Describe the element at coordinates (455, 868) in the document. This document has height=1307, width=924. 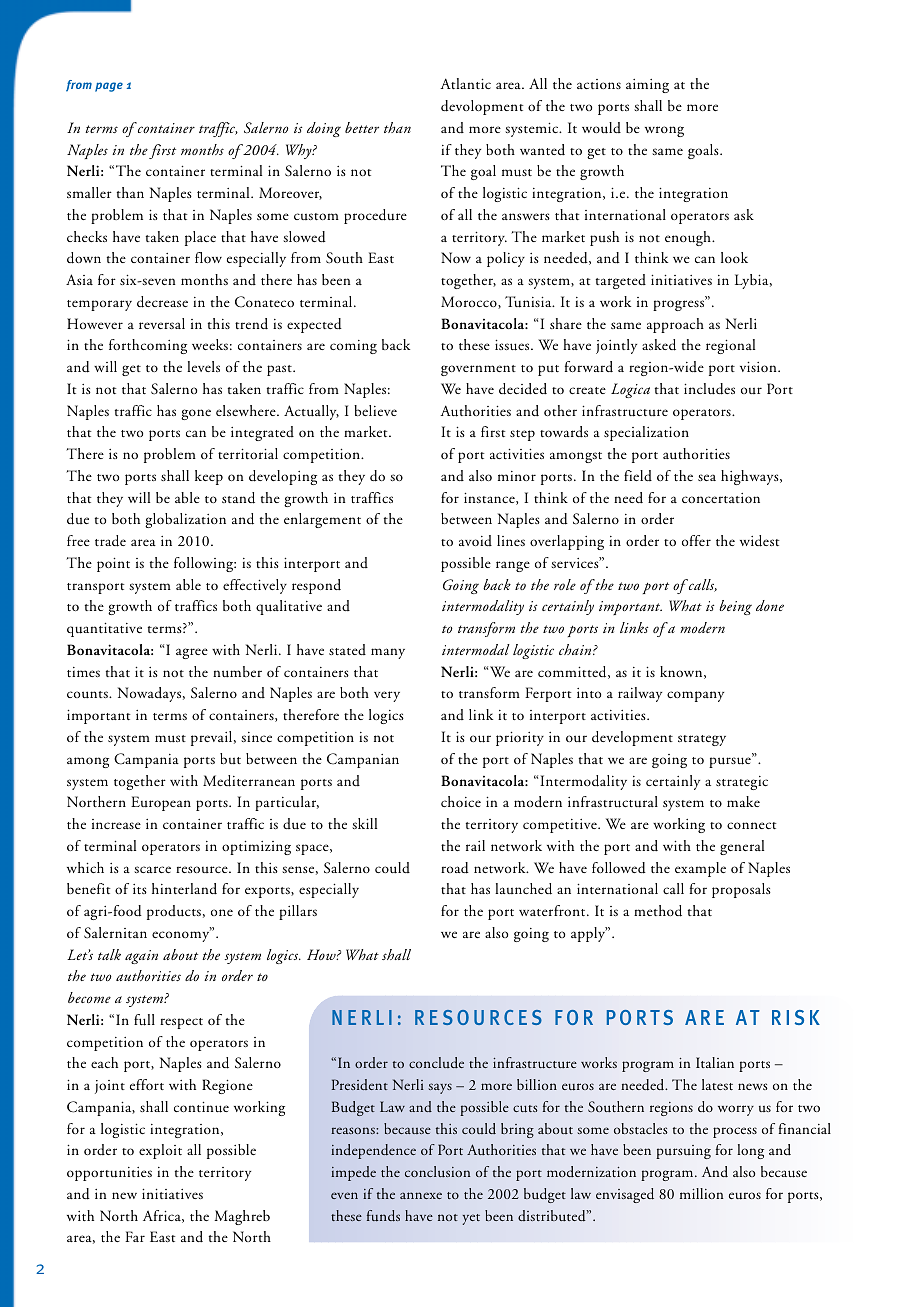
I see `road` at that location.
